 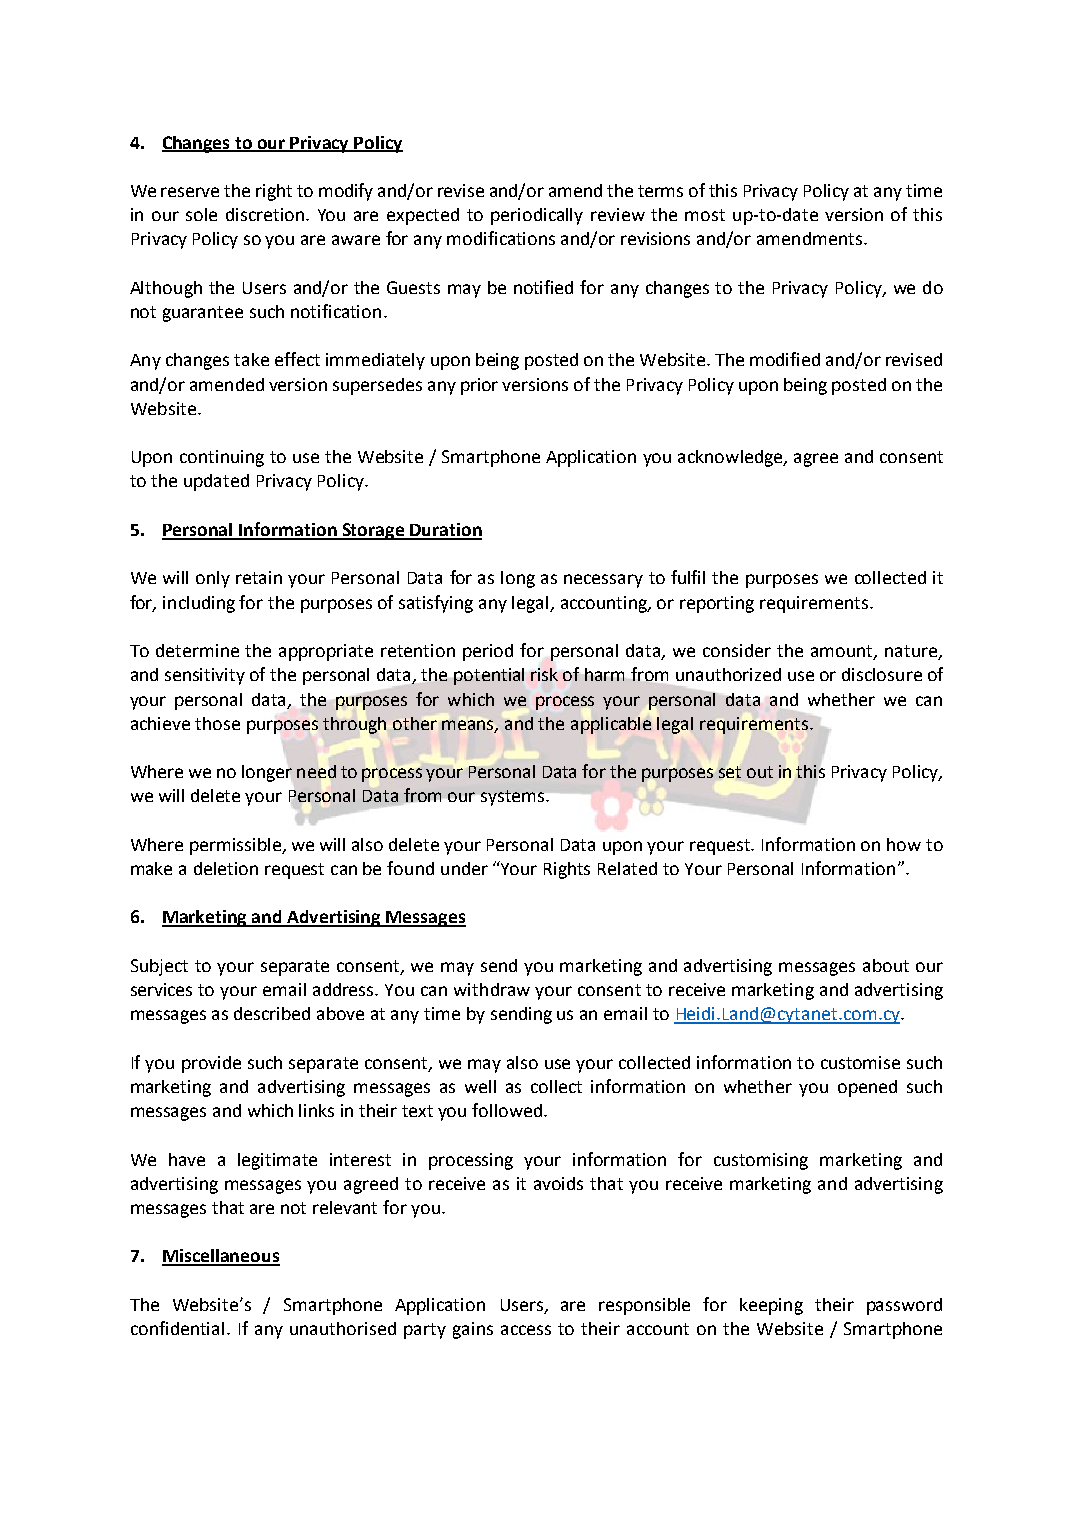 What do you see at coordinates (512, 798) in the document?
I see `systems` at bounding box center [512, 798].
